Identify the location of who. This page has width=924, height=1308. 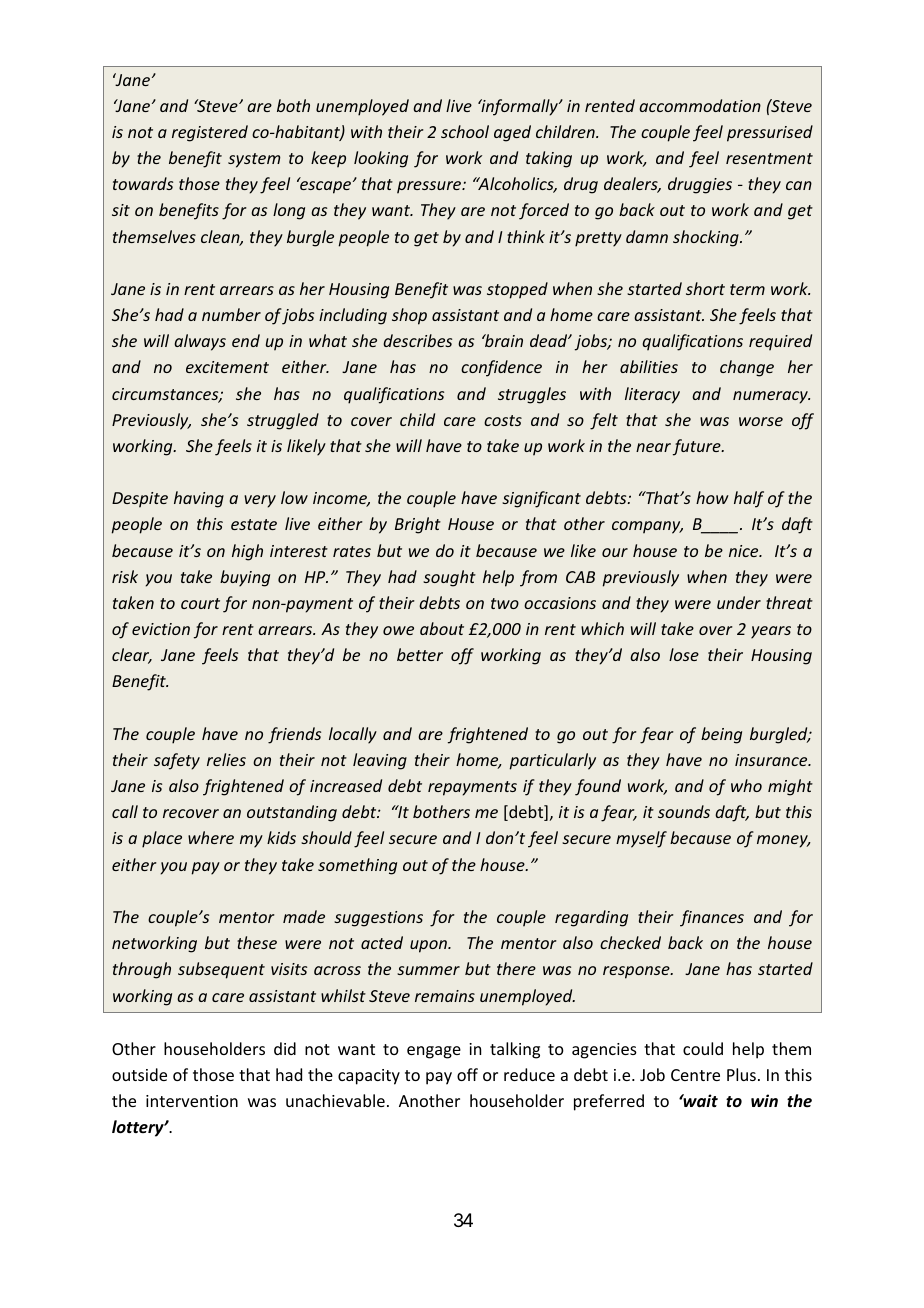
(746, 785).
